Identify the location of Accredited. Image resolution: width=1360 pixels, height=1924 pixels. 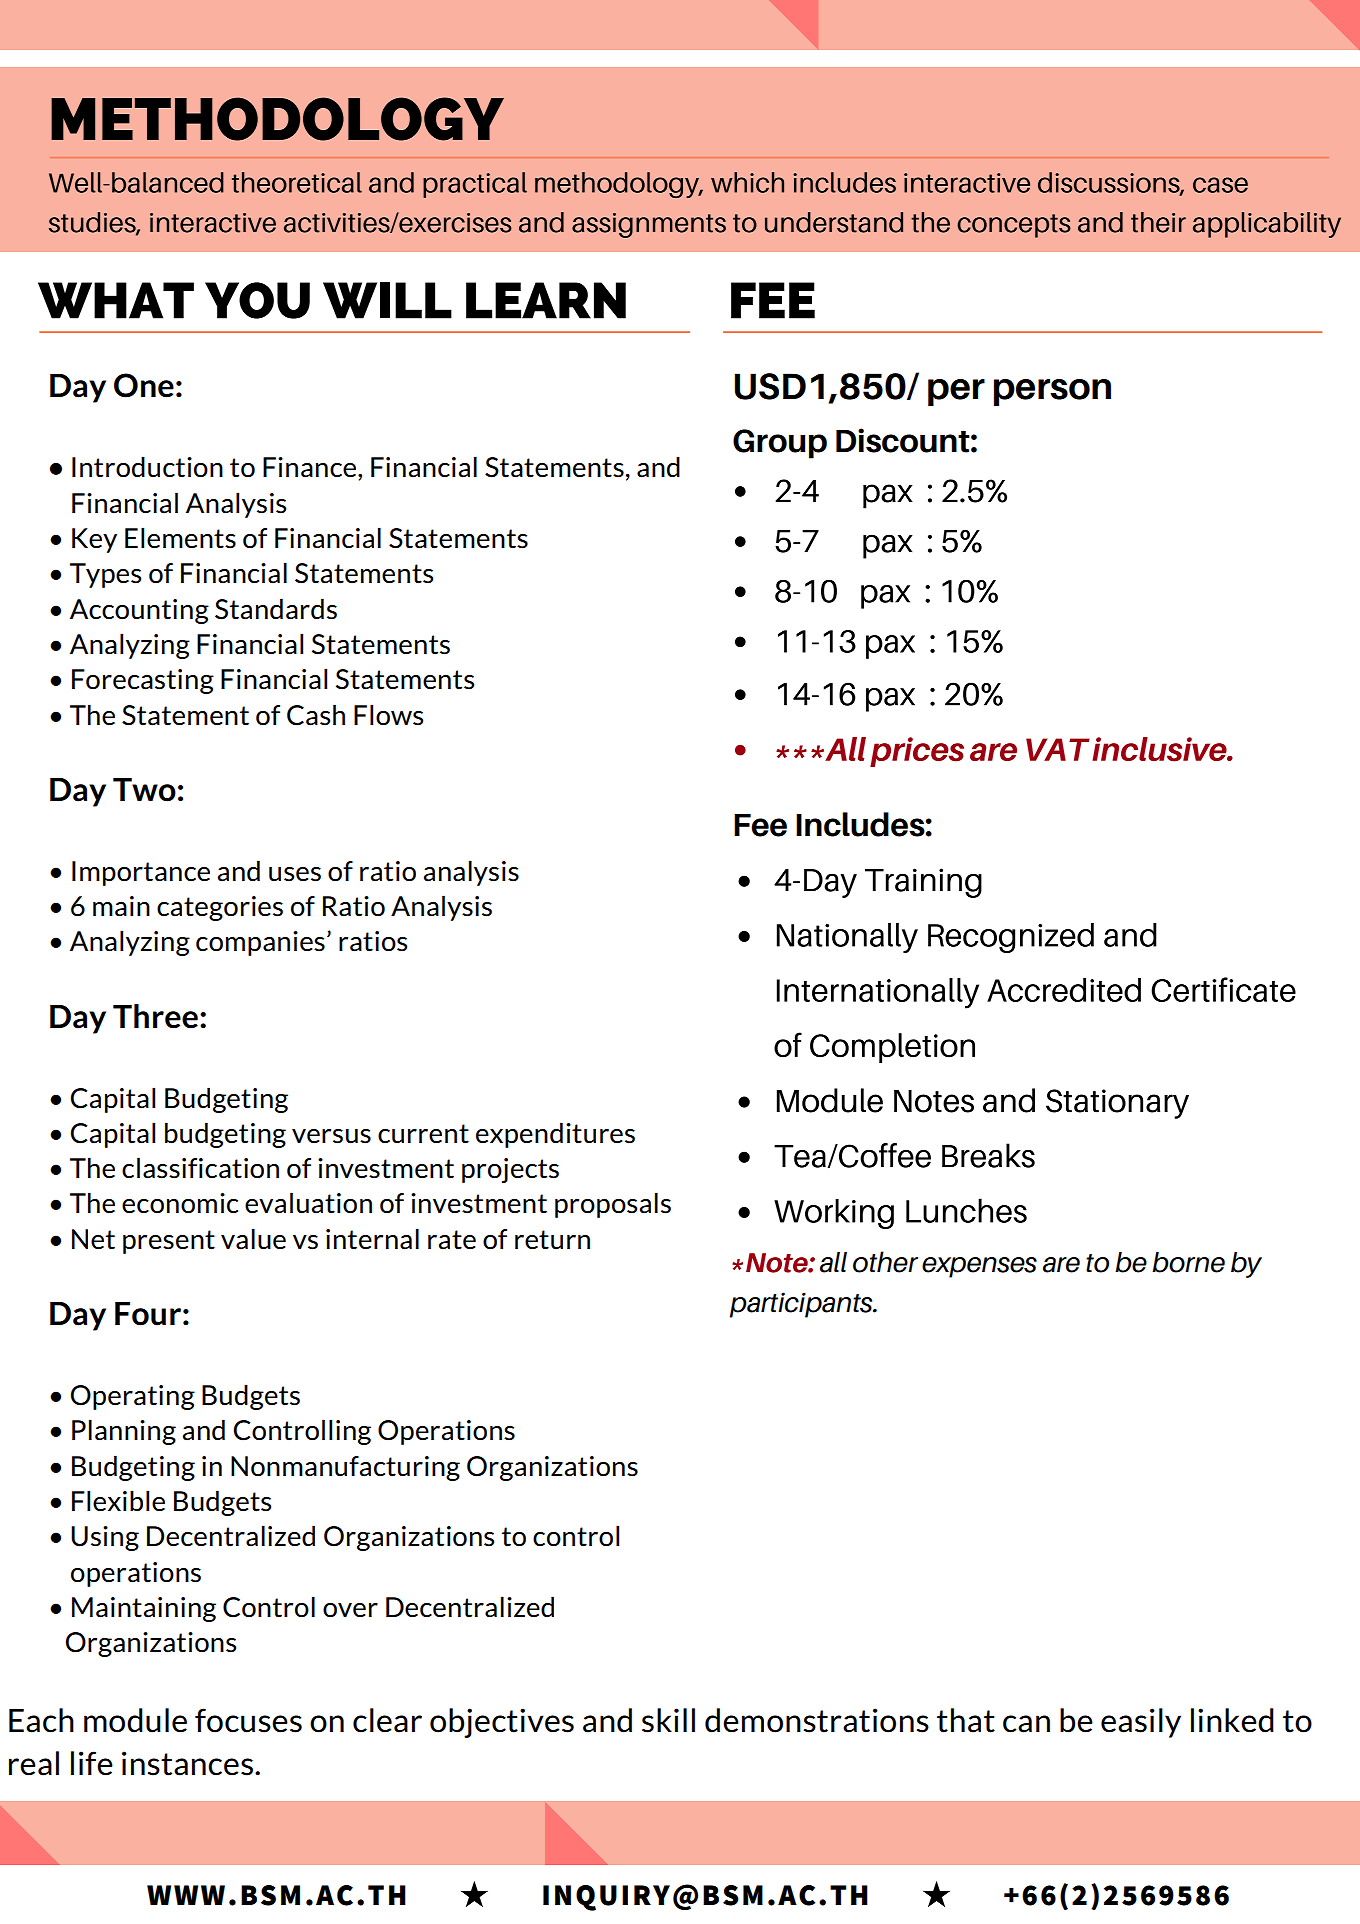
(1064, 990).
